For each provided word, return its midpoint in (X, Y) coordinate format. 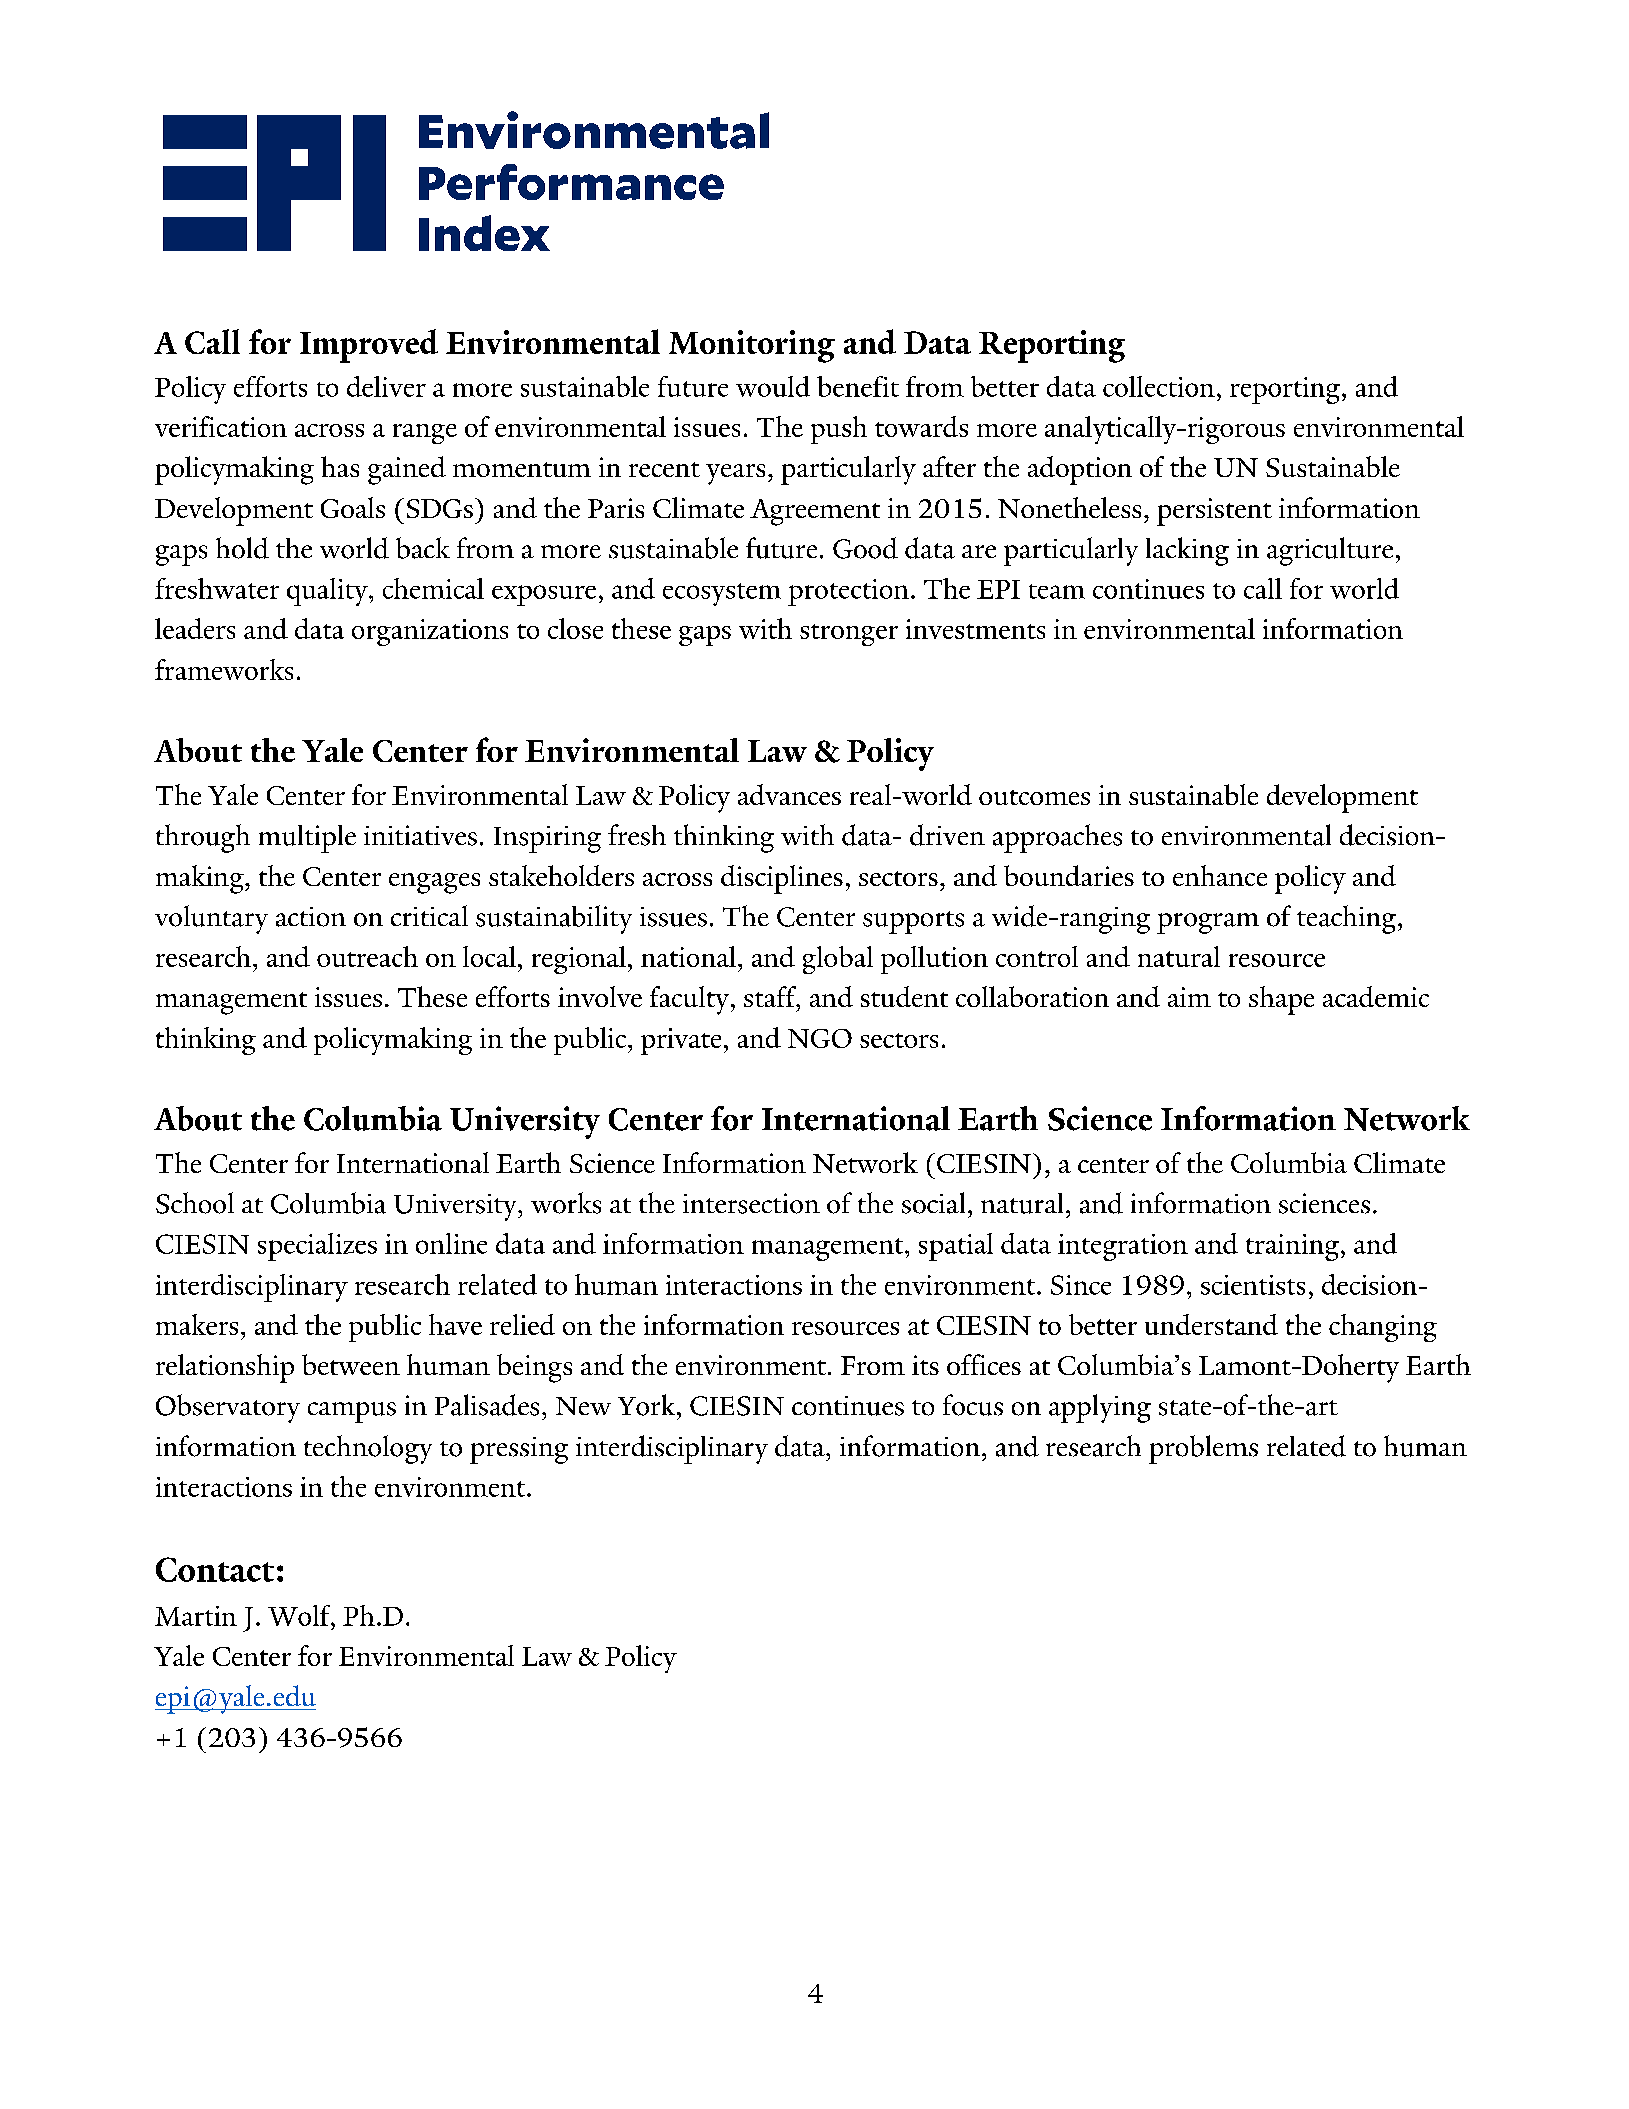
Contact (215, 1569)
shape (1281, 1000)
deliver (386, 386)
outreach (367, 956)
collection (1159, 386)
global (838, 960)
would (773, 386)
